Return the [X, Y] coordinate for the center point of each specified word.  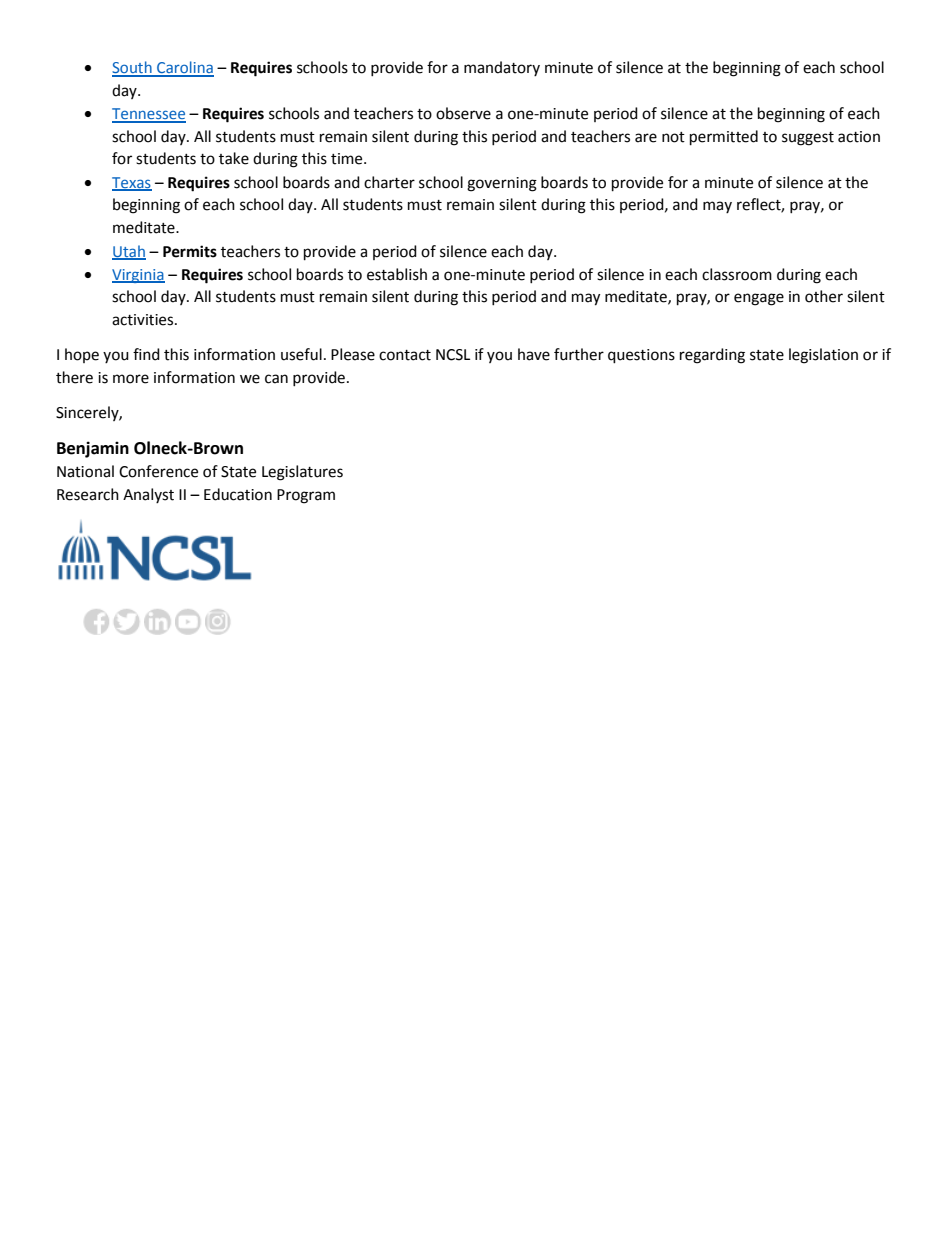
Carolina [184, 68]
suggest [808, 139]
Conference [158, 471]
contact [405, 355]
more [131, 379]
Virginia [138, 276]
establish [397, 274]
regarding [712, 356]
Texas [132, 184]
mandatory [502, 68]
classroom [737, 274]
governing [502, 184]
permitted [724, 138]
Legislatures [302, 473]
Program [306, 496]
